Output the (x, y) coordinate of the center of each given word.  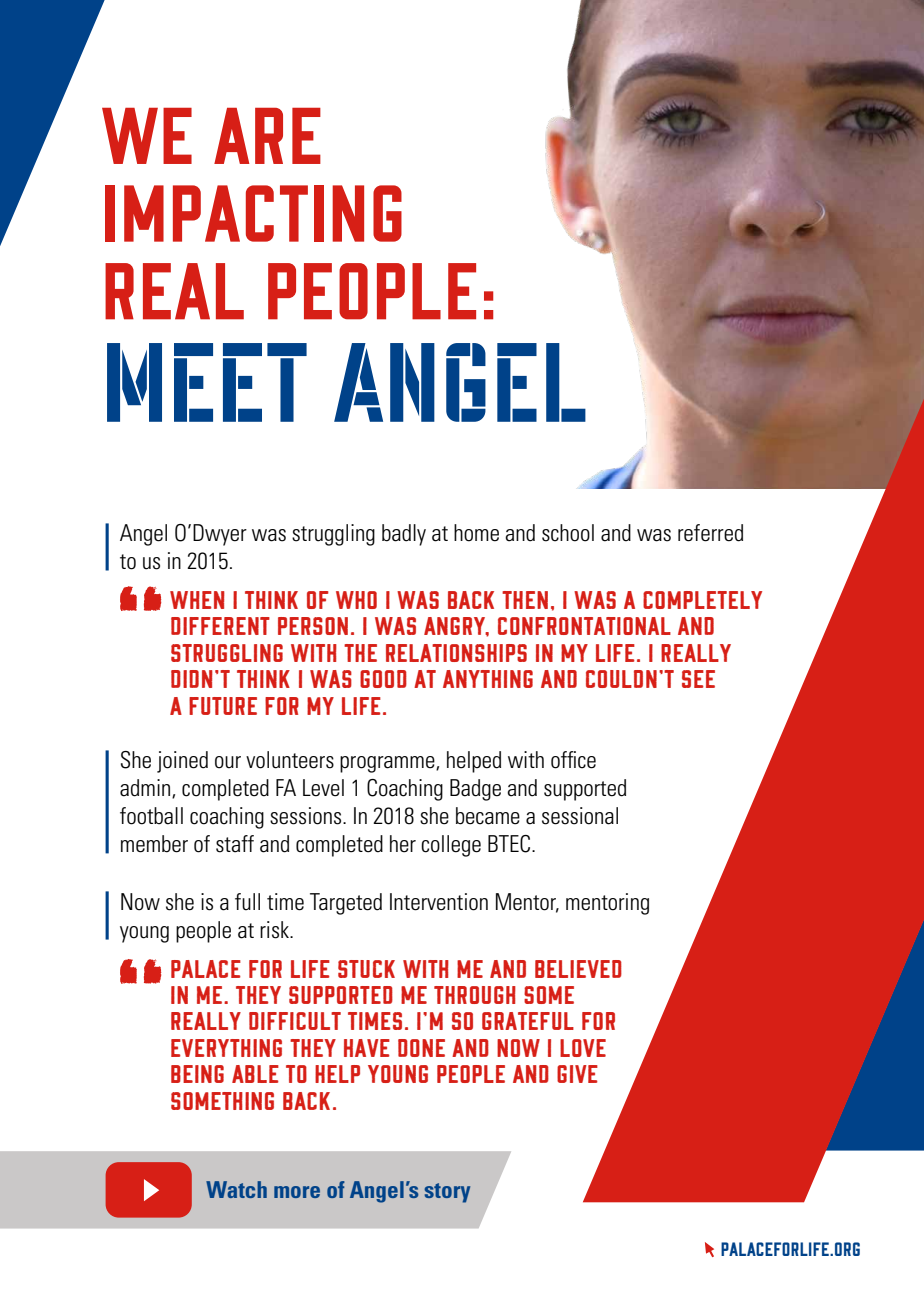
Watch (236, 1189)
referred (710, 533)
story (447, 1193)
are (267, 136)
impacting (253, 213)
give (577, 1074)
